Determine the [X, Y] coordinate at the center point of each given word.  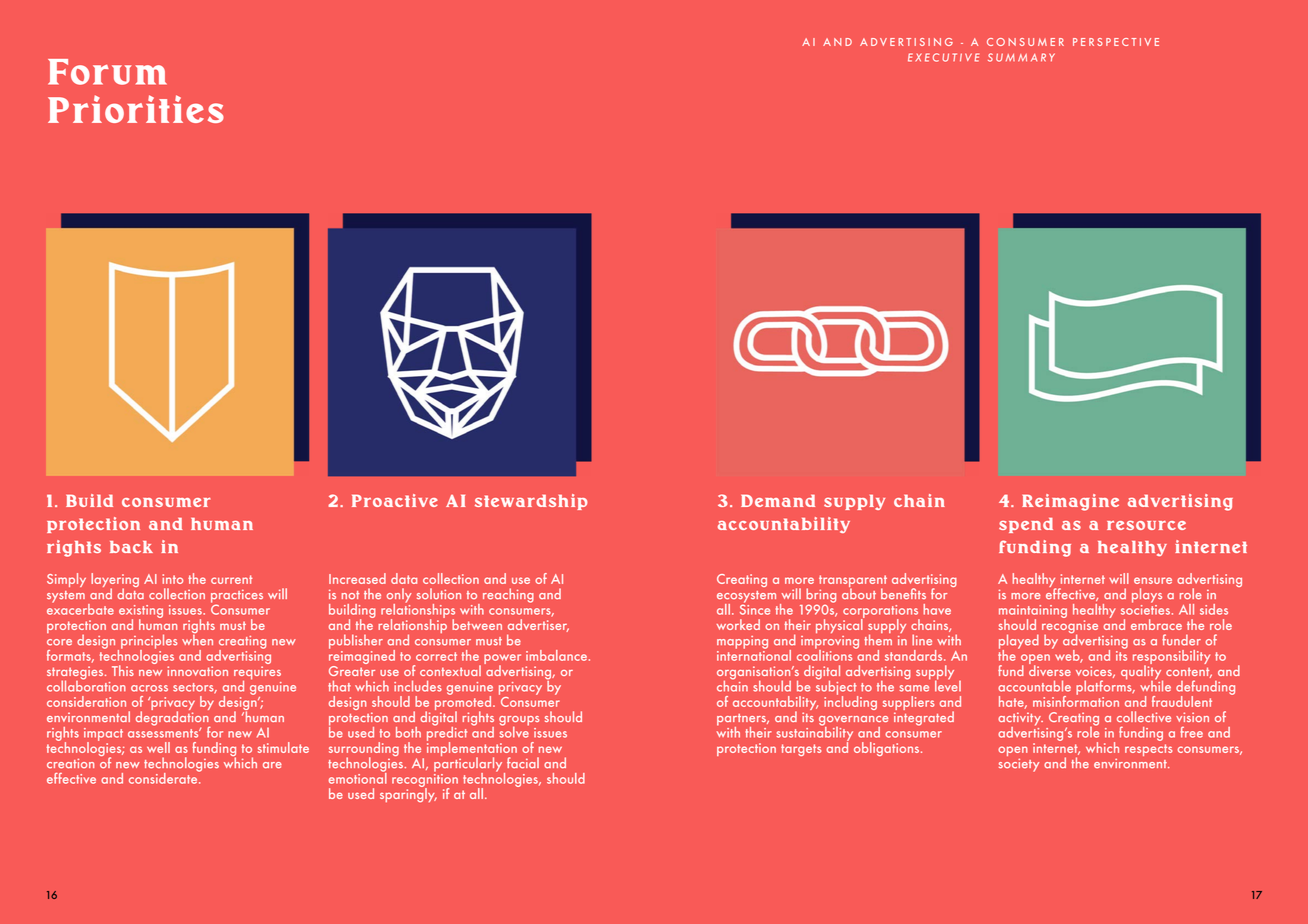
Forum [107, 72]
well [158, 747]
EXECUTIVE [943, 57]
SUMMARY [1021, 57]
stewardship [531, 502]
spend [1026, 525]
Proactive [395, 500]
